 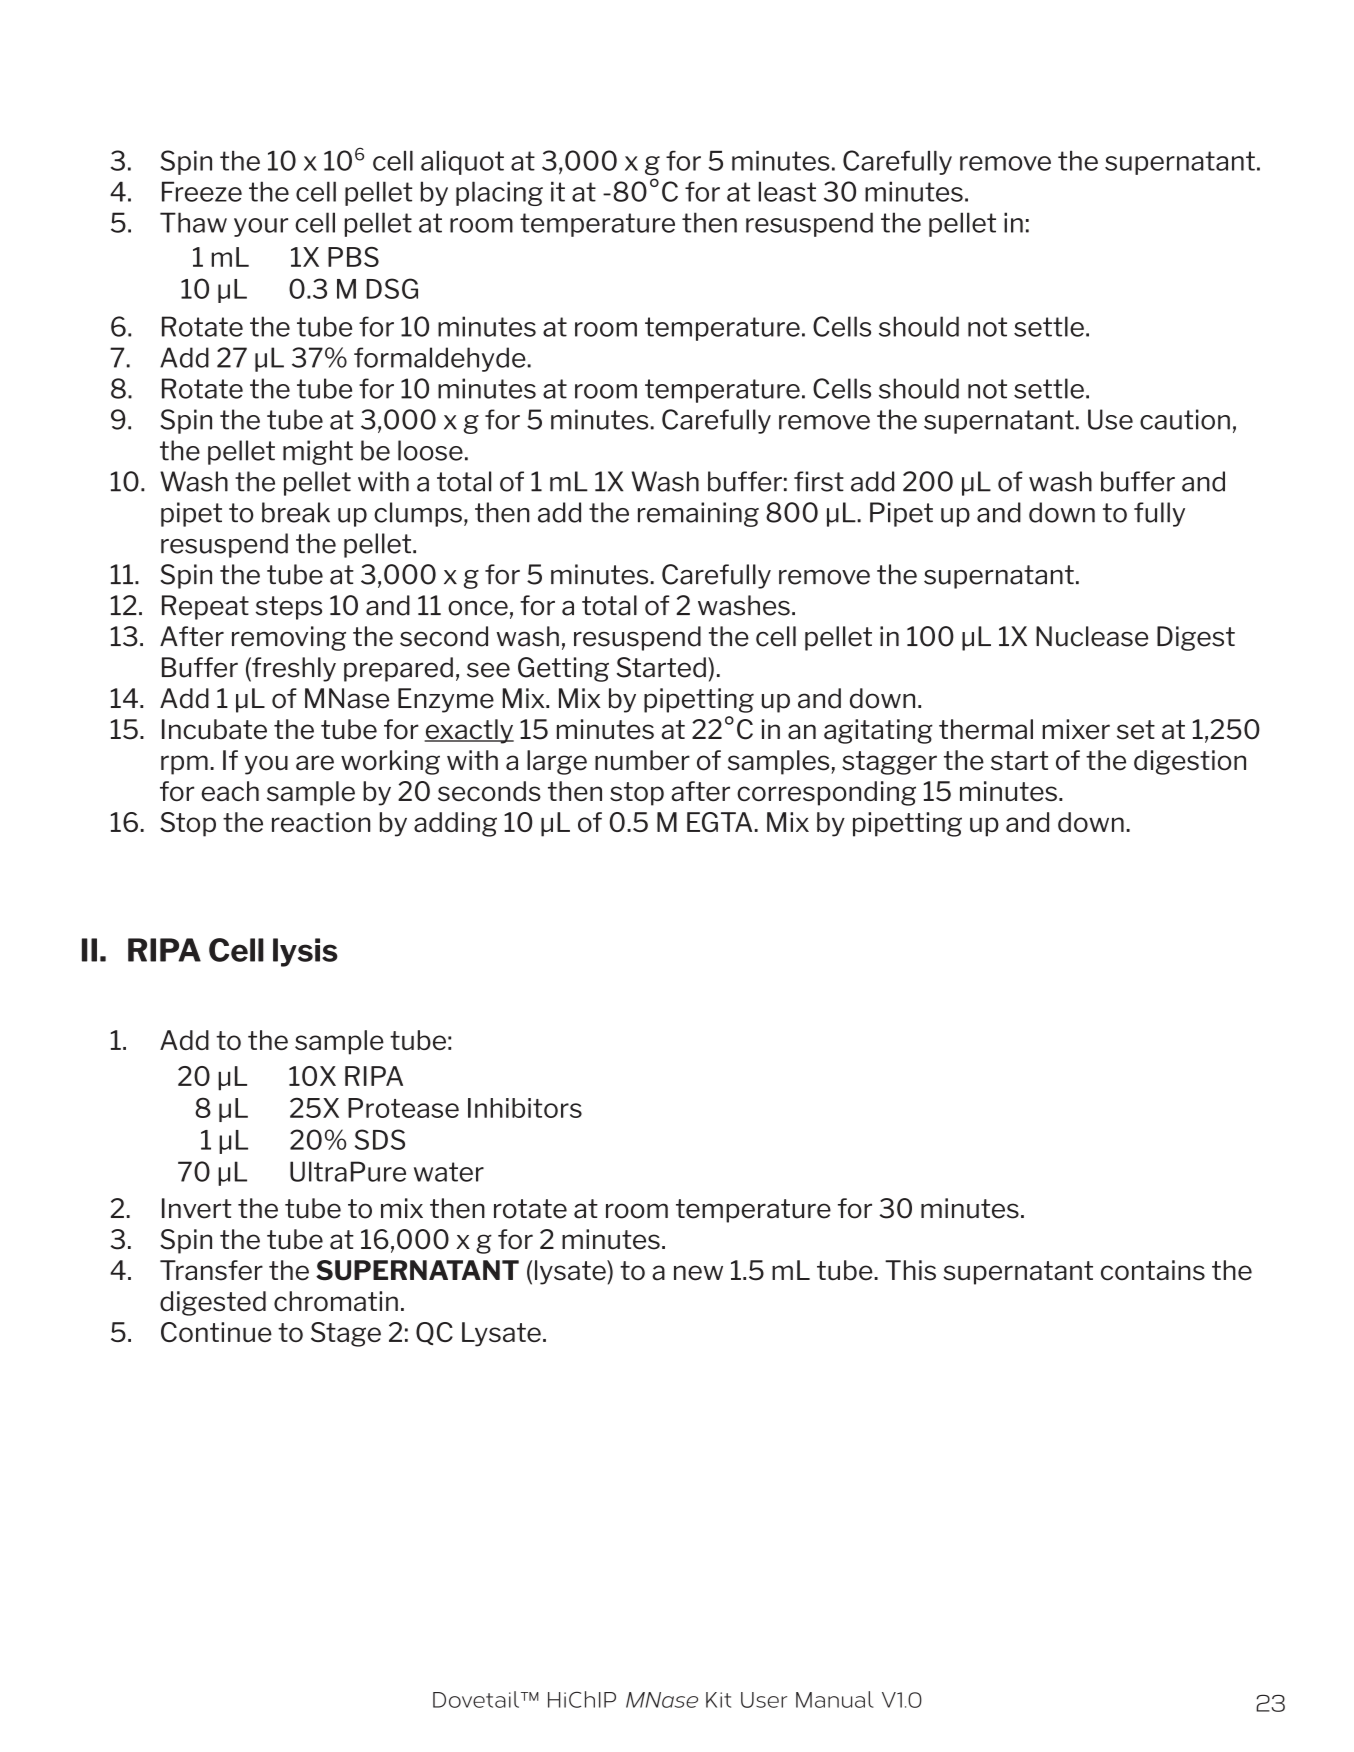 I want to click on Dovetail, so click(x=477, y=1699).
